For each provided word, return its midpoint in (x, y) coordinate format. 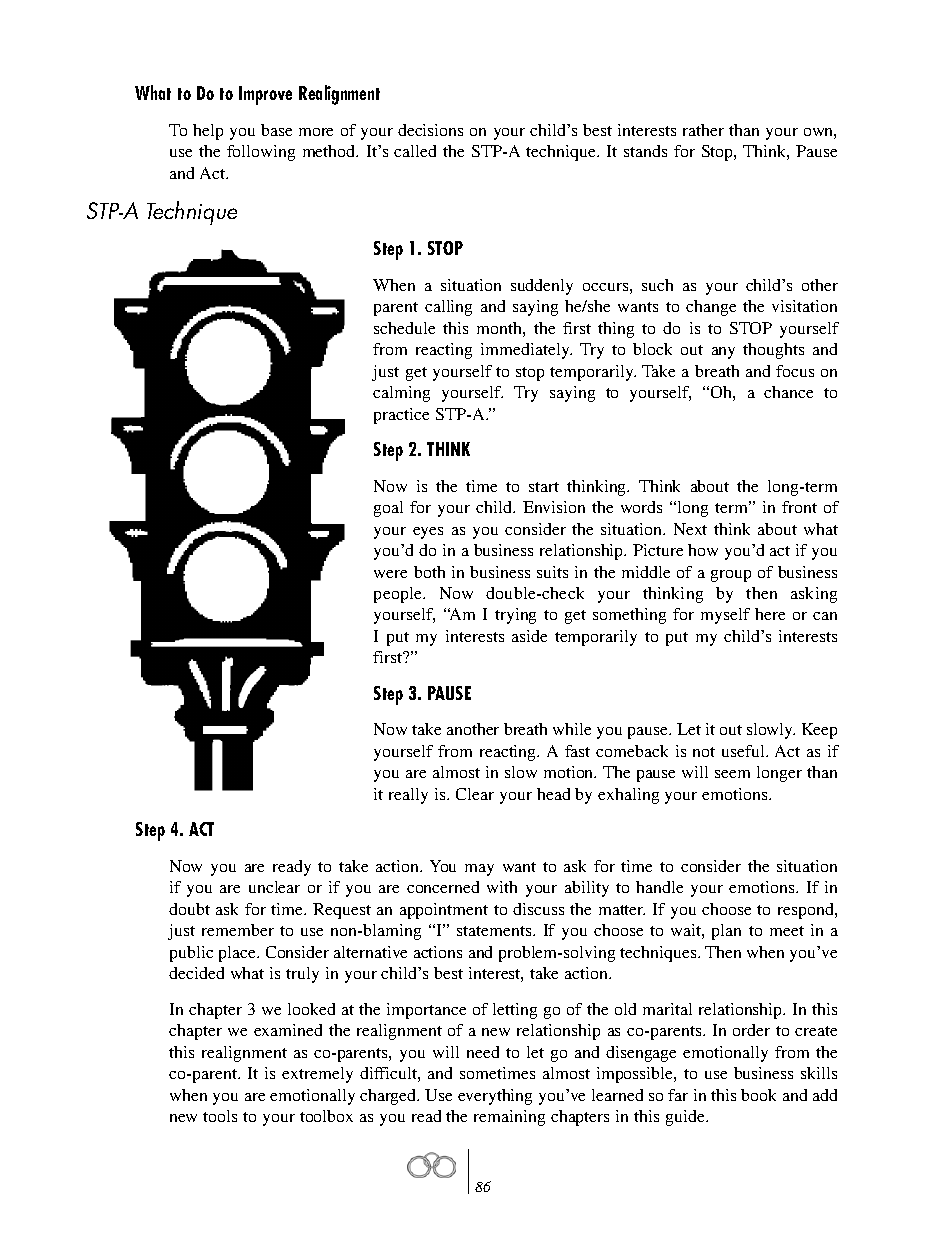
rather (703, 130)
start (544, 487)
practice (401, 416)
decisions (430, 130)
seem (732, 774)
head (553, 794)
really (408, 796)
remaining (509, 1118)
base (276, 130)
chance (788, 392)
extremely (317, 1075)
